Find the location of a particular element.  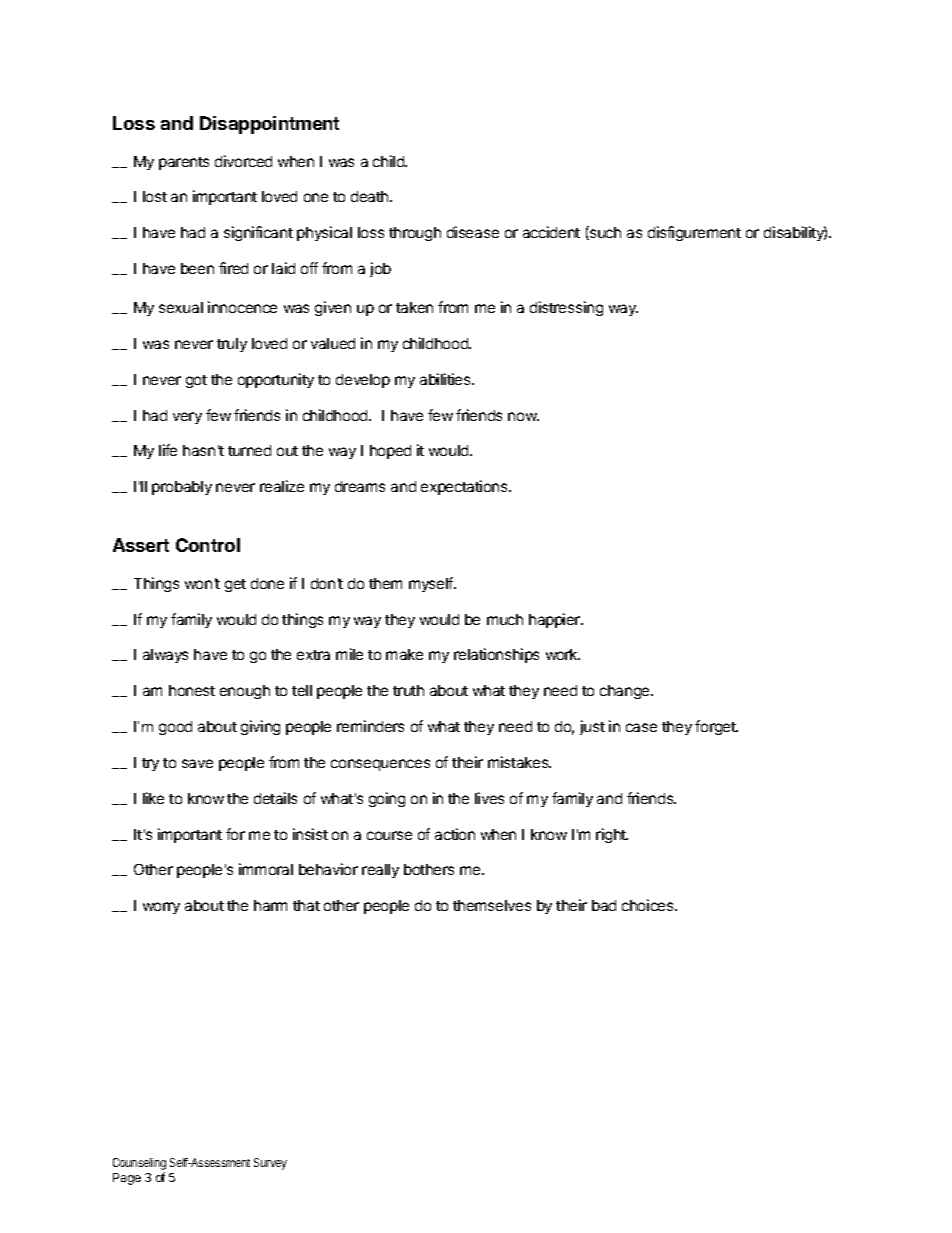

make is located at coordinates (404, 654).
